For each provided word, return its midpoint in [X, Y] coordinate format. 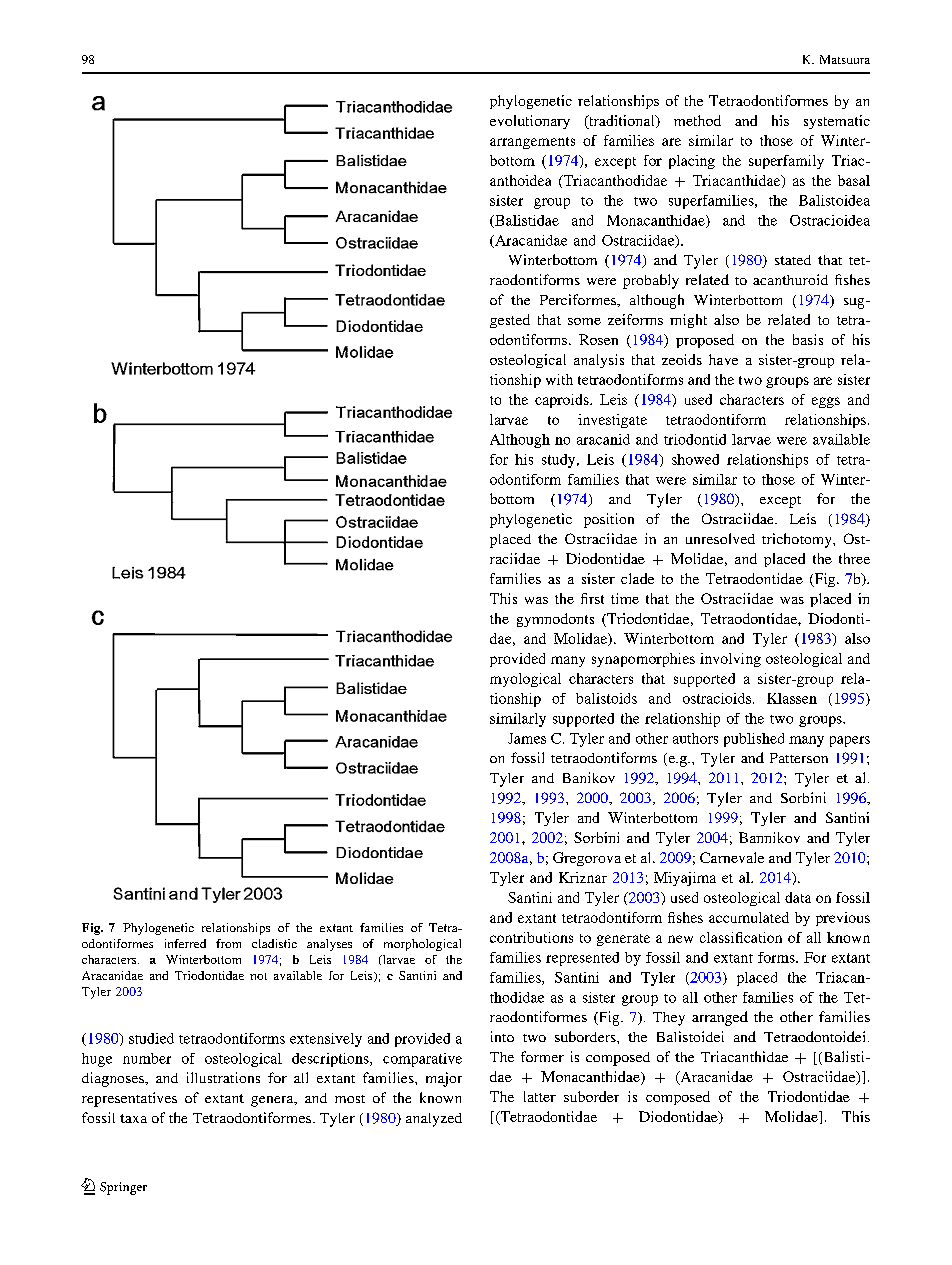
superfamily [786, 162]
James [527, 738]
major [444, 1079]
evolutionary [530, 122]
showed [695, 459]
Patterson [799, 758]
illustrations [223, 1077]
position [609, 520]
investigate [612, 421]
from [228, 943]
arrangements [532, 143]
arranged [720, 1018]
